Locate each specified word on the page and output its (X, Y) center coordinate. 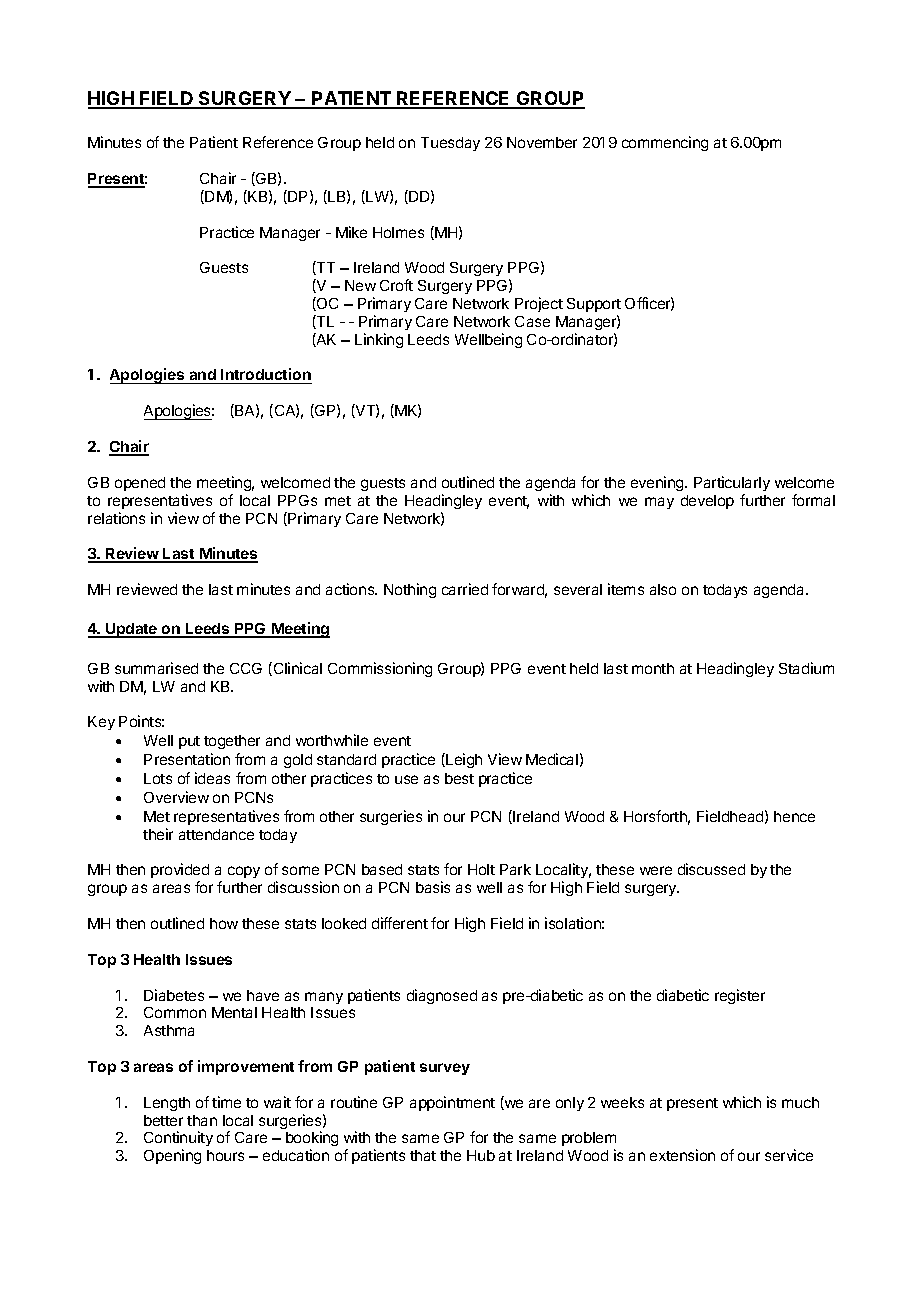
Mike (351, 232)
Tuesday (450, 144)
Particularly (732, 483)
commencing (665, 143)
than (202, 1120)
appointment (452, 1103)
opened (140, 484)
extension (682, 1155)
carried (465, 589)
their (158, 834)
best (459, 778)
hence (794, 816)
